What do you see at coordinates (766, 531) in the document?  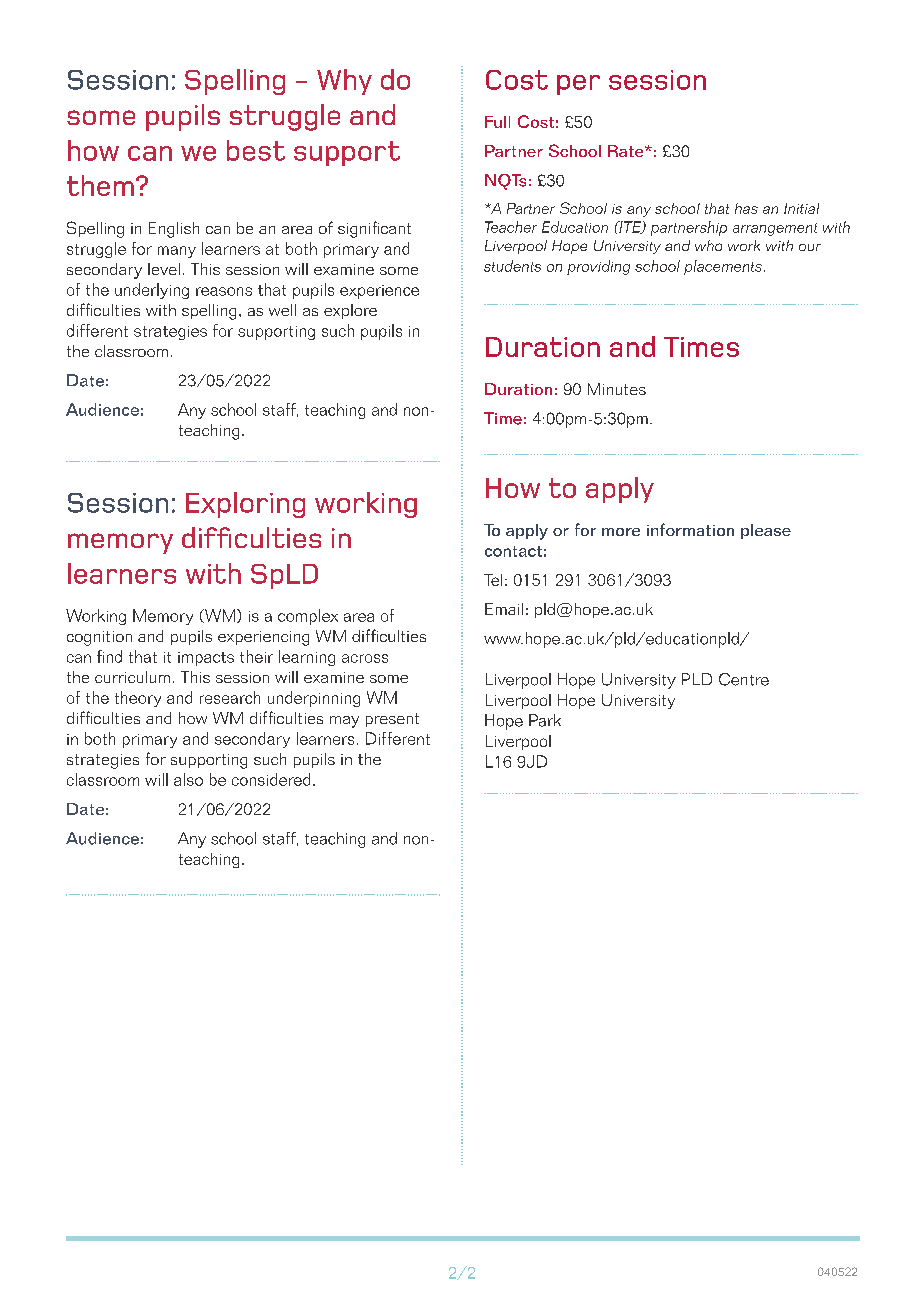 I see `please` at bounding box center [766, 531].
